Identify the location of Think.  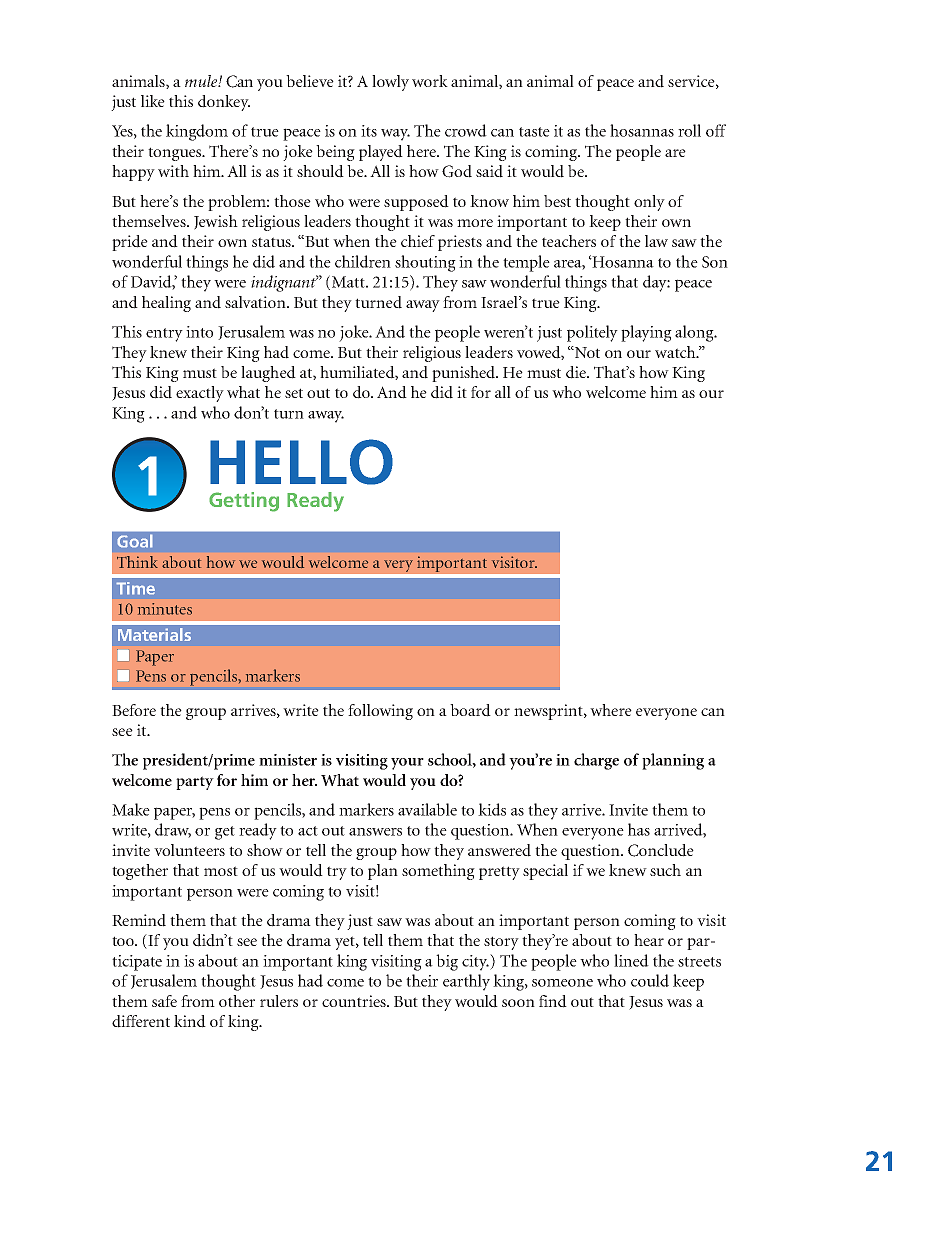
(137, 562).
